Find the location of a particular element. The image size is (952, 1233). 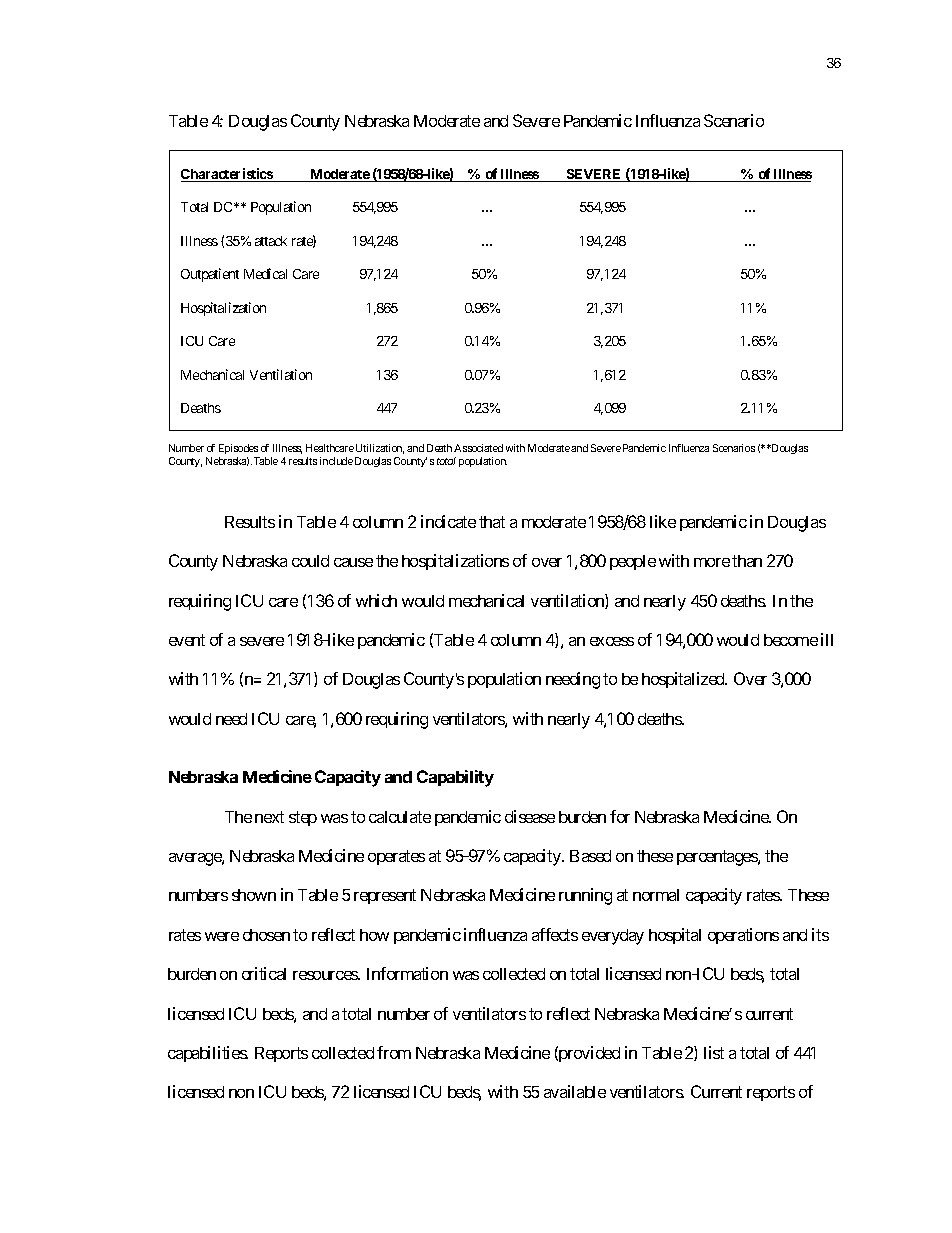

Medical is located at coordinates (265, 273).
